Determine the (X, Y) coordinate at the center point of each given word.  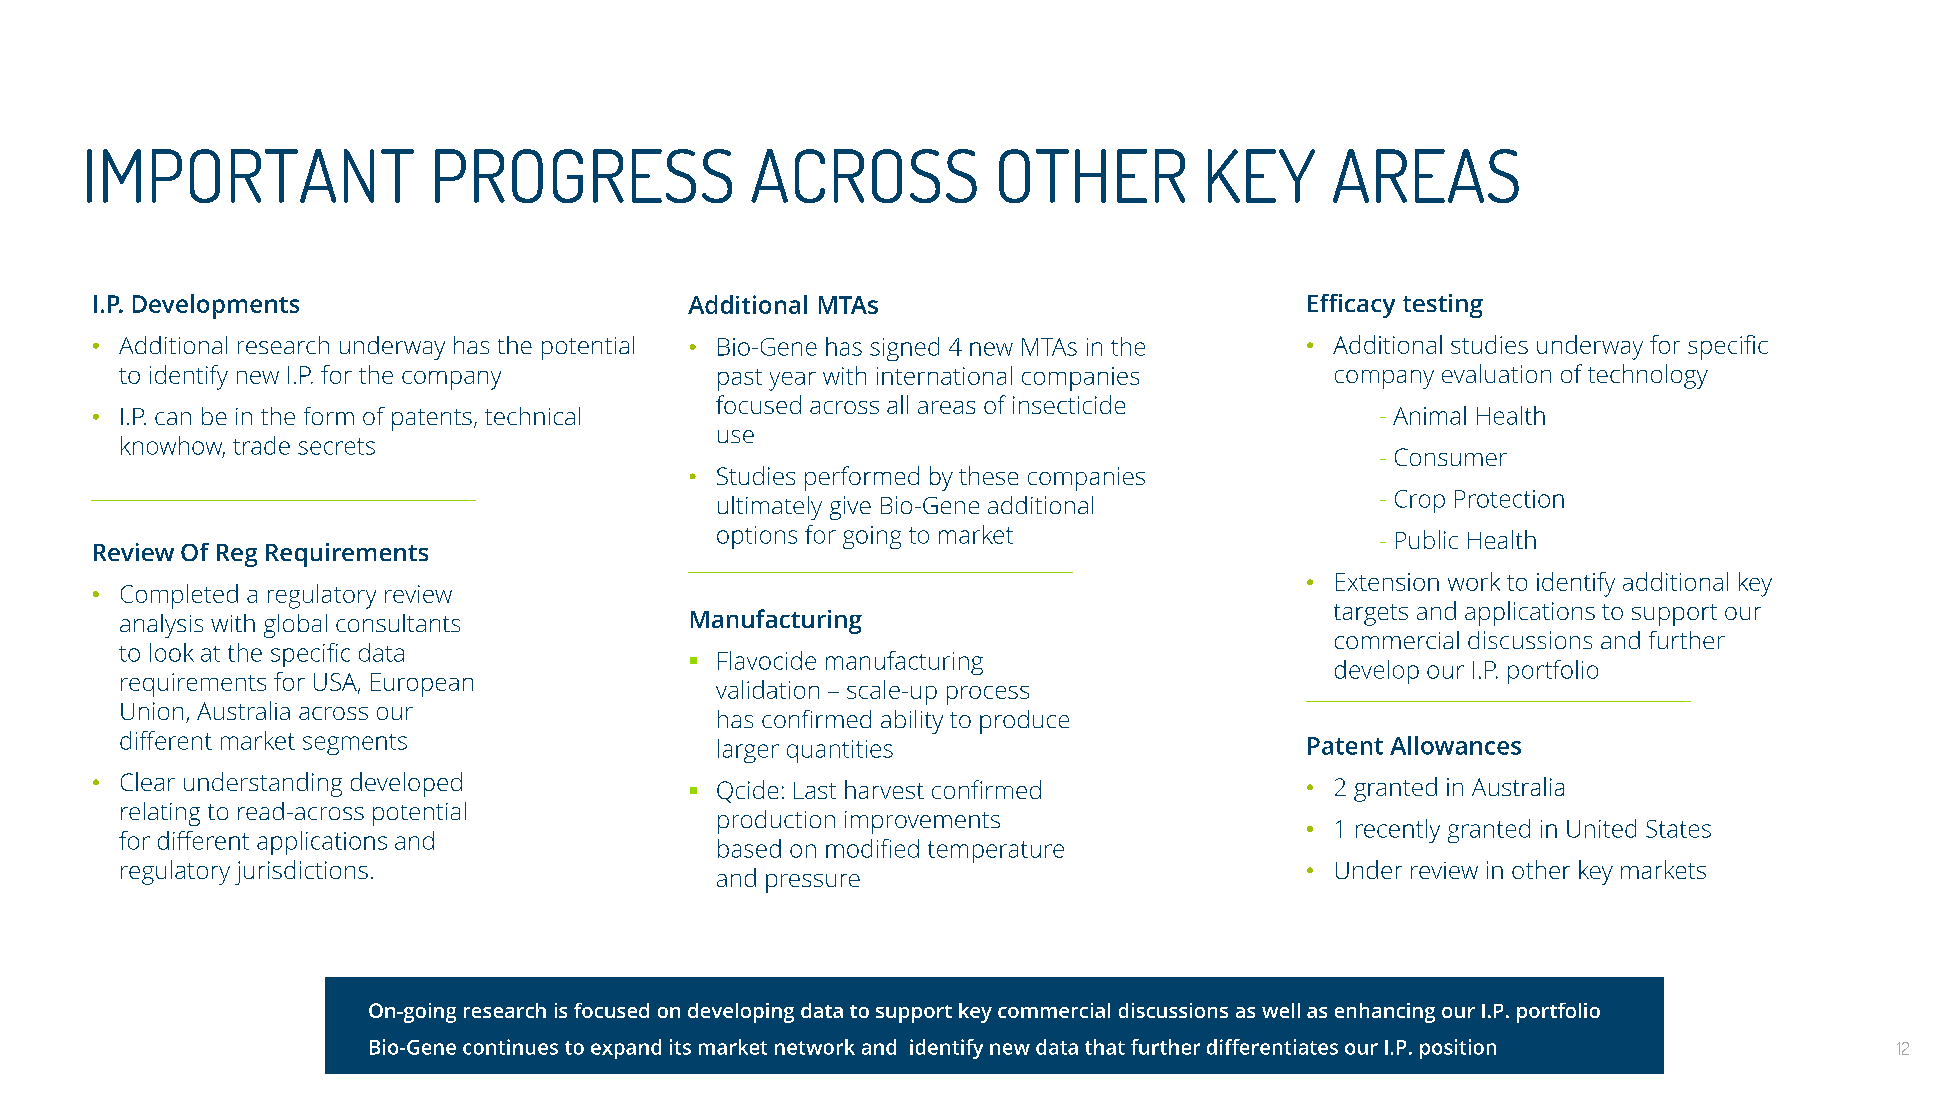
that (1105, 1047)
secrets (336, 446)
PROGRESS (583, 176)
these (988, 475)
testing (1443, 306)
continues (510, 1047)
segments (355, 744)
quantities (840, 751)
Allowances (1455, 745)
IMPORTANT (250, 176)
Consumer (1451, 457)
